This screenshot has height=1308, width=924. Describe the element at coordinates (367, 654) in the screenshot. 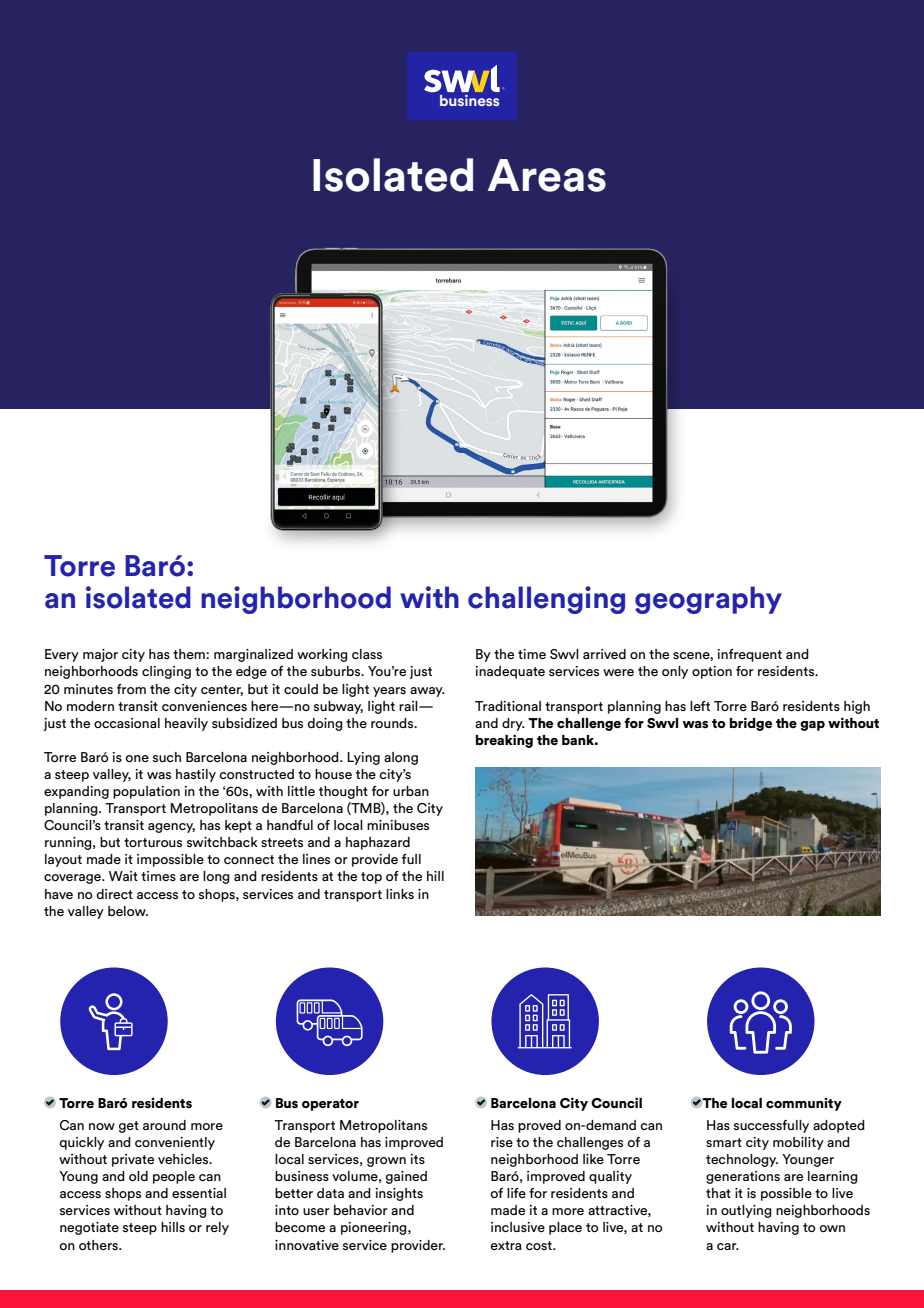

I see `class` at that location.
